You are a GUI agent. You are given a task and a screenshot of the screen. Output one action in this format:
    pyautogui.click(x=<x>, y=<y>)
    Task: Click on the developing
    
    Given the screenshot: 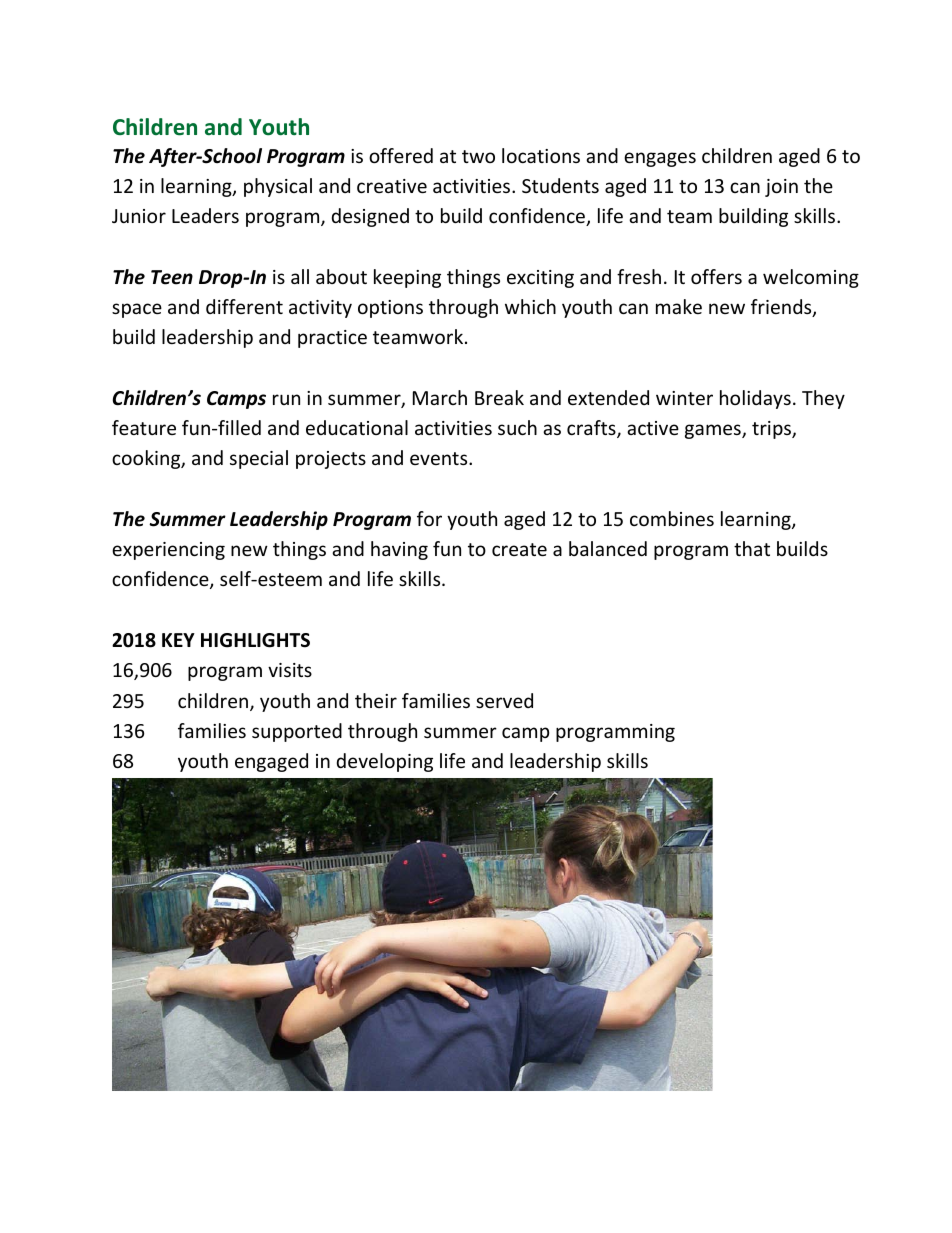 What is the action you would take?
    pyautogui.click(x=385, y=762)
